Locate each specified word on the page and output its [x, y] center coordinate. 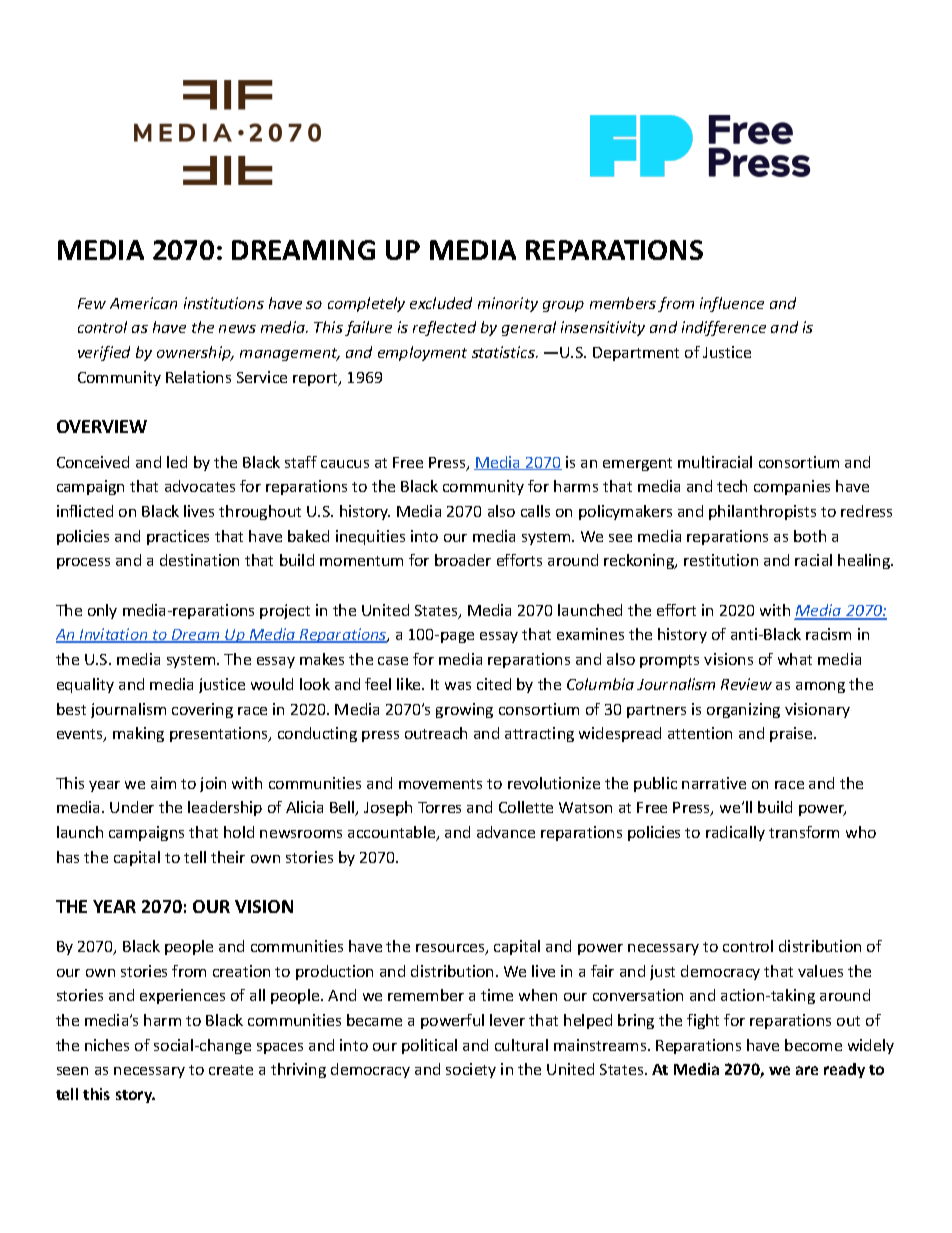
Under [132, 807]
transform [804, 832]
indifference [724, 328]
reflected [444, 328]
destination [199, 560]
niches [107, 1045]
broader [463, 560]
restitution [721, 560]
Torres [439, 807]
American [143, 303]
